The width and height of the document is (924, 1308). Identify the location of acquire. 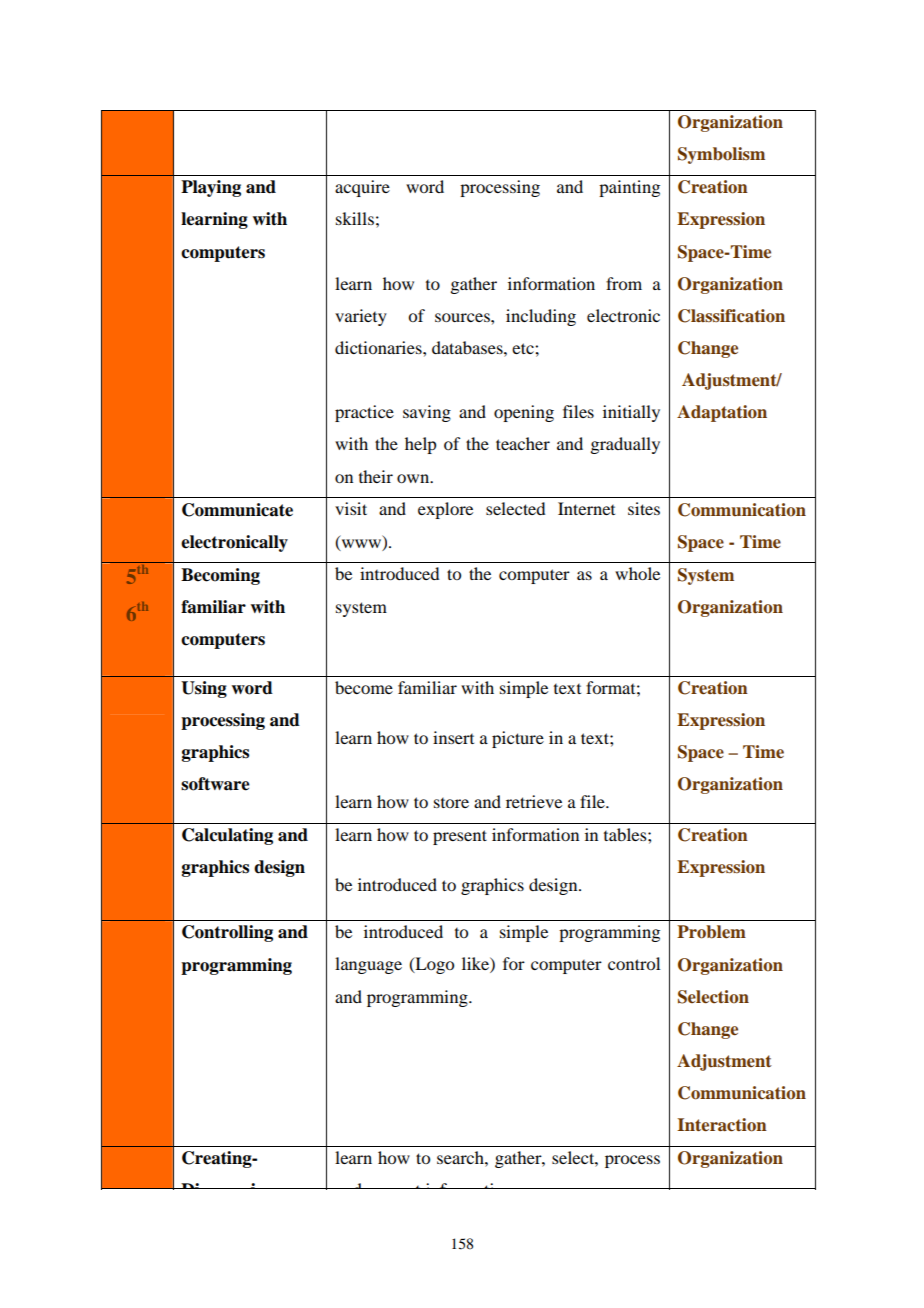
(362, 188).
